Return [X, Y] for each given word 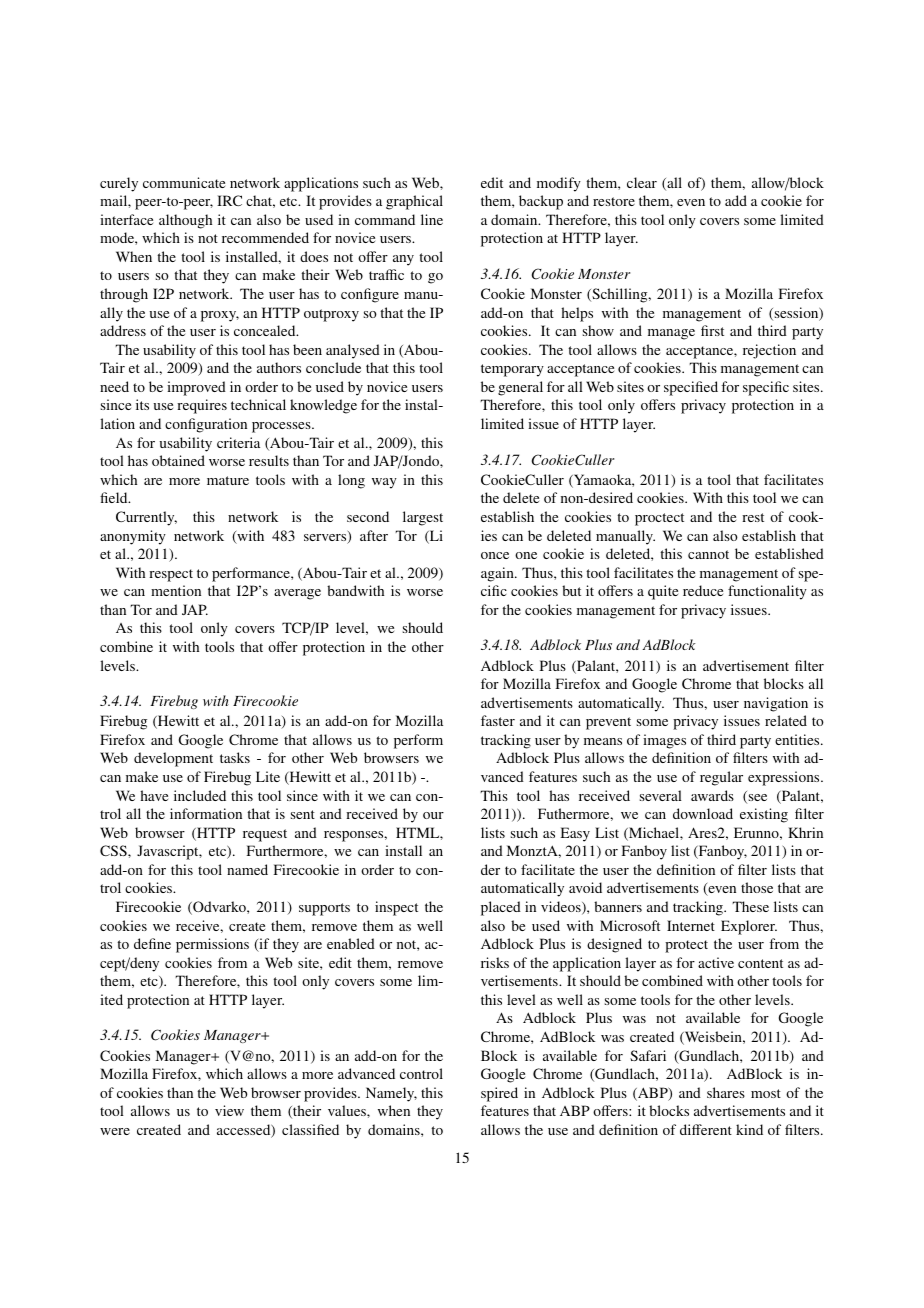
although [185, 221]
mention [176, 590]
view [229, 1110]
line [432, 219]
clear [642, 182]
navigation [776, 704]
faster [498, 720]
